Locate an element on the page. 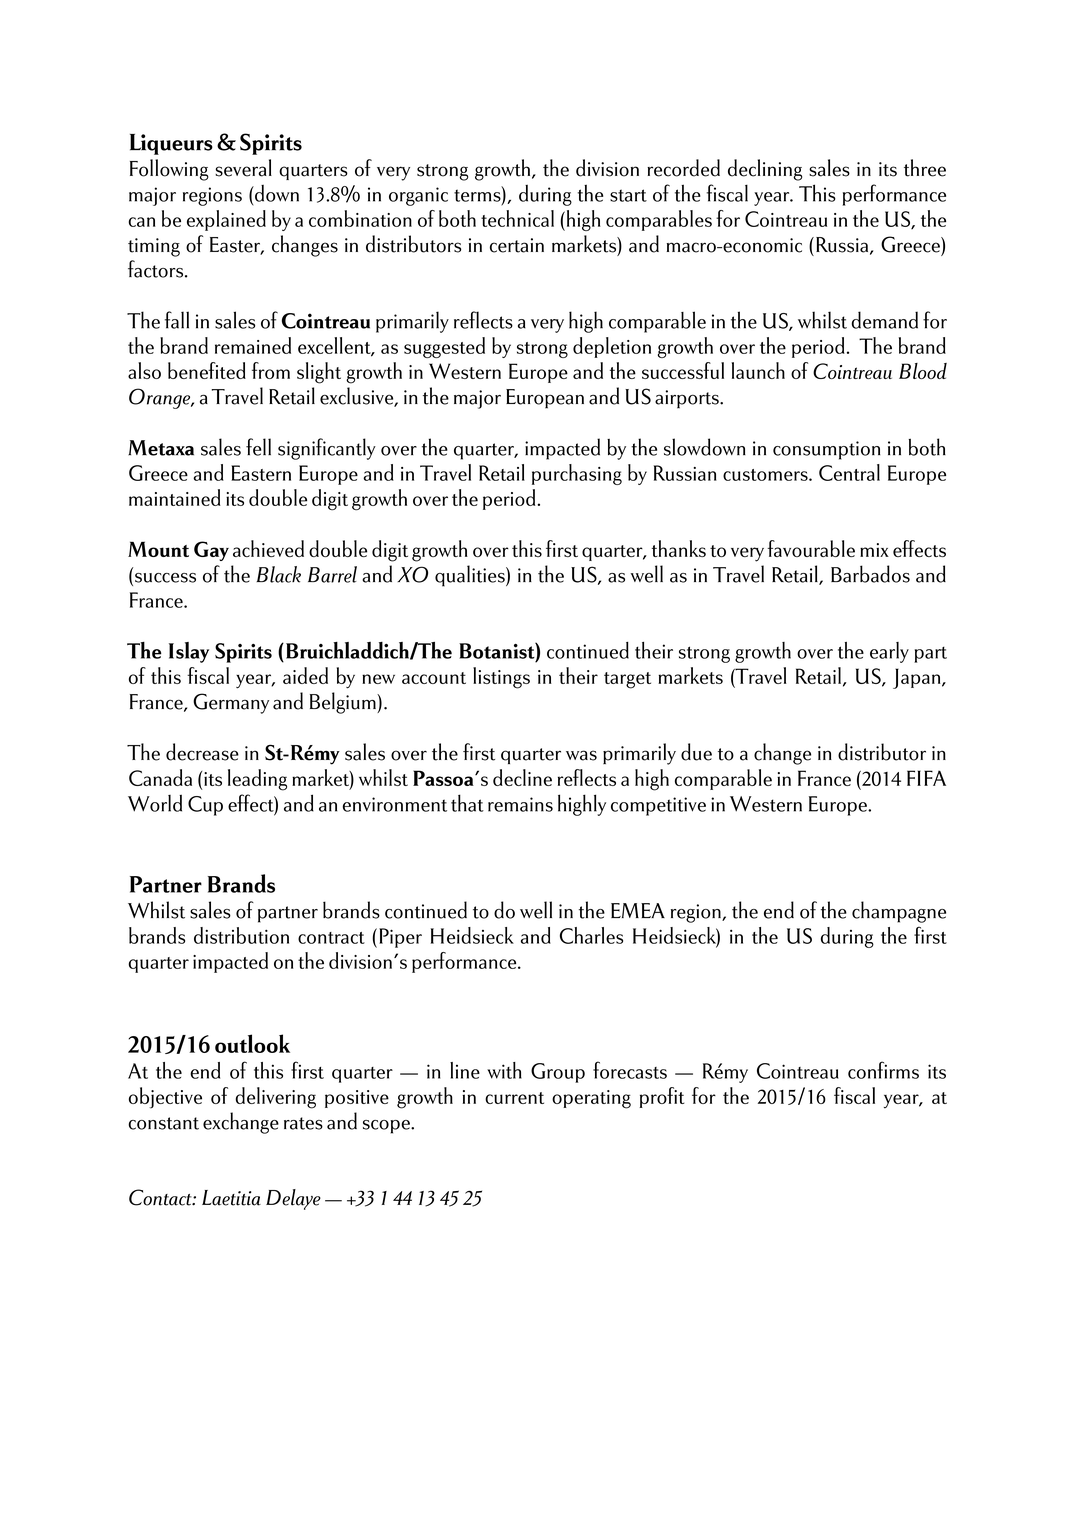 The height and width of the document is (1520, 1074). declining is located at coordinates (765, 170).
